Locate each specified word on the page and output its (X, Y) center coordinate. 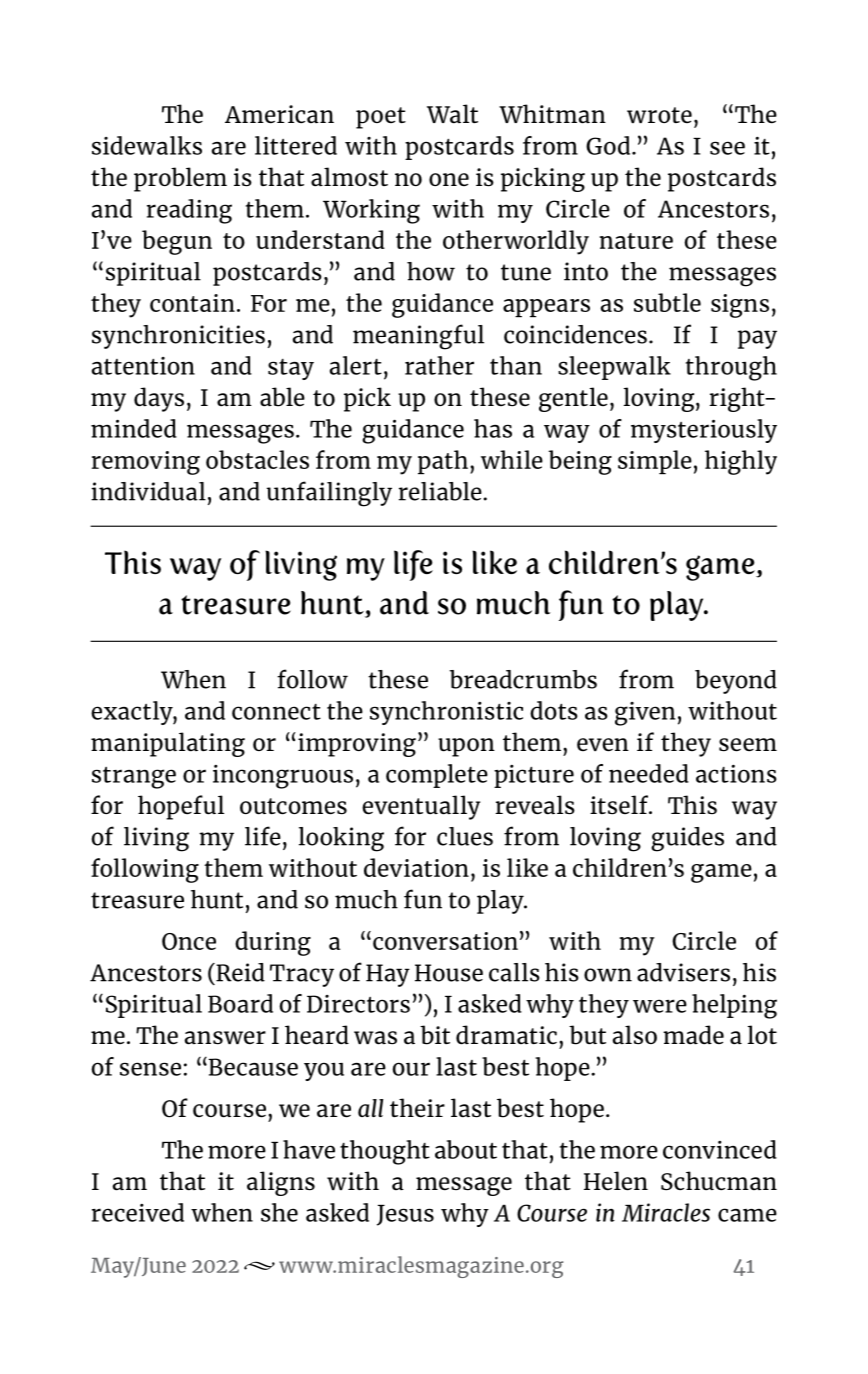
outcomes (293, 806)
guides (687, 839)
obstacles (257, 459)
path (443, 462)
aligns (281, 1183)
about (466, 1149)
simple (655, 462)
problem (180, 179)
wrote (659, 115)
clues (465, 836)
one (449, 179)
